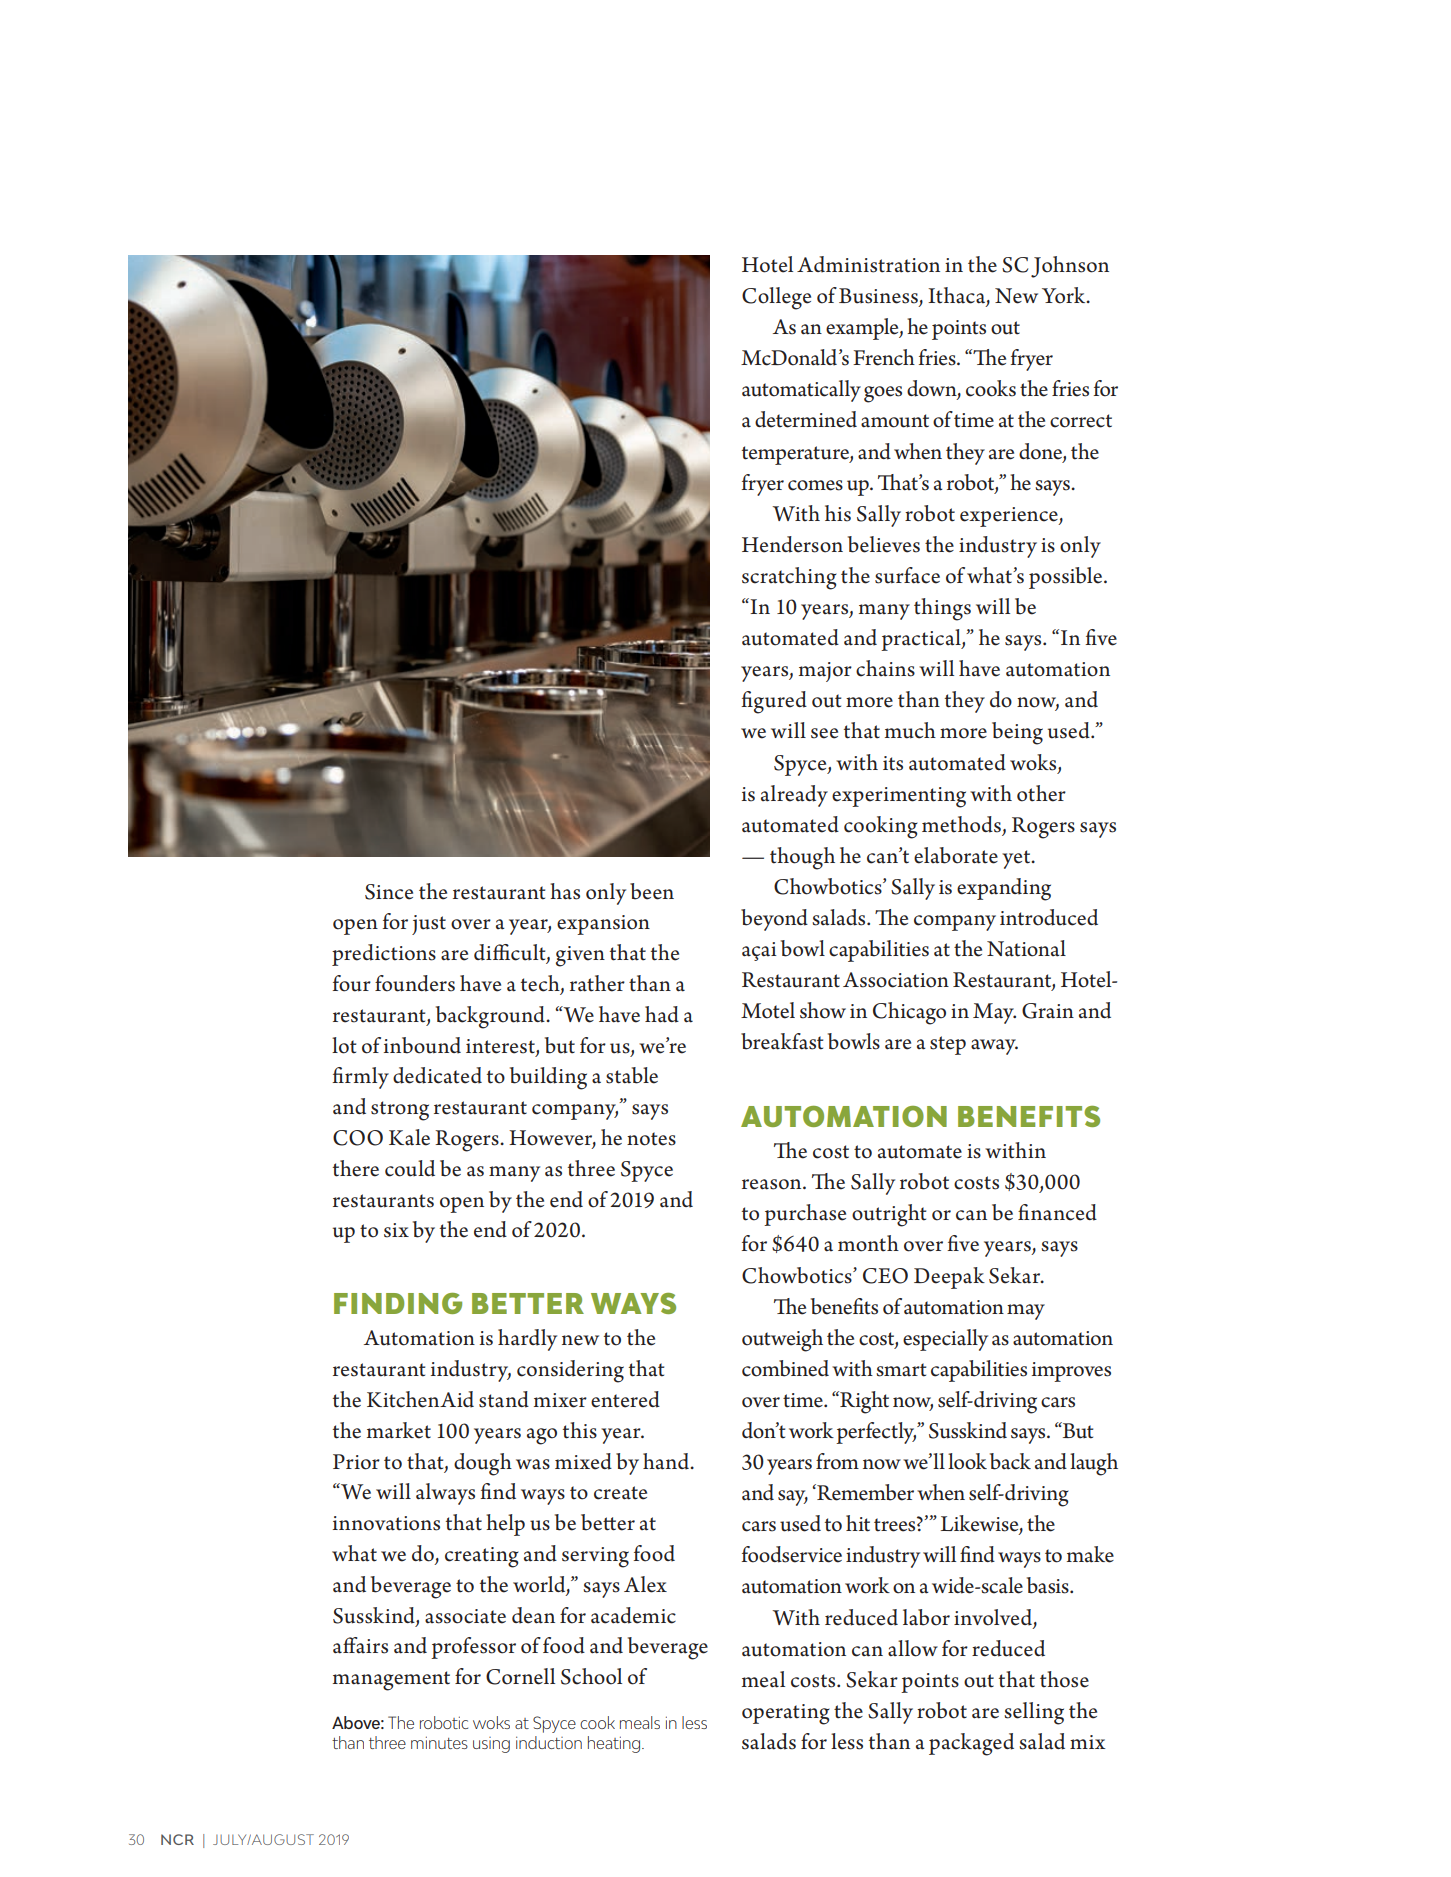 Image resolution: width=1451 pixels, height=1877 pixels. Describe the element at coordinates (774, 702) in the screenshot. I see `figured` at that location.
